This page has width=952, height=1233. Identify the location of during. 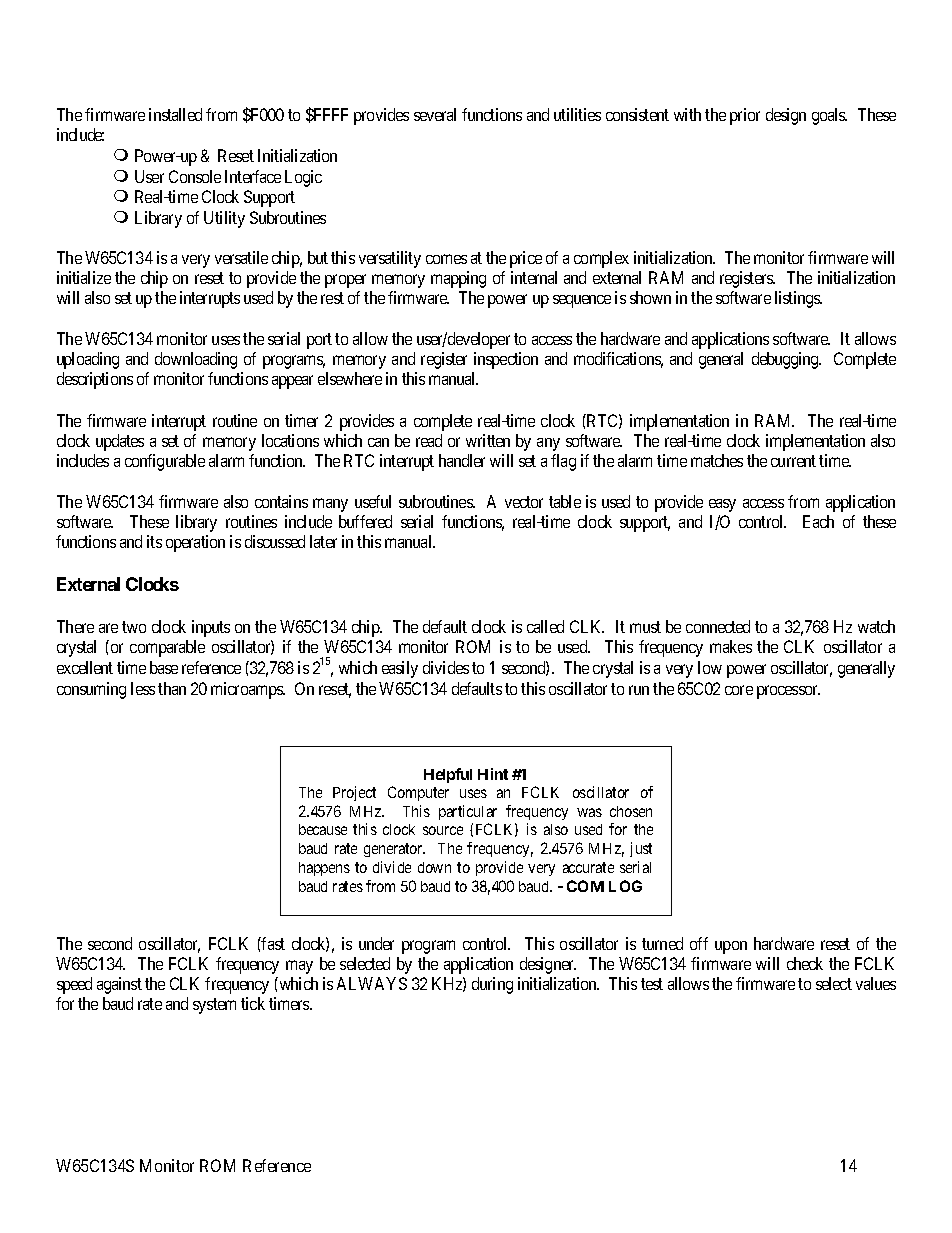
(492, 985).
